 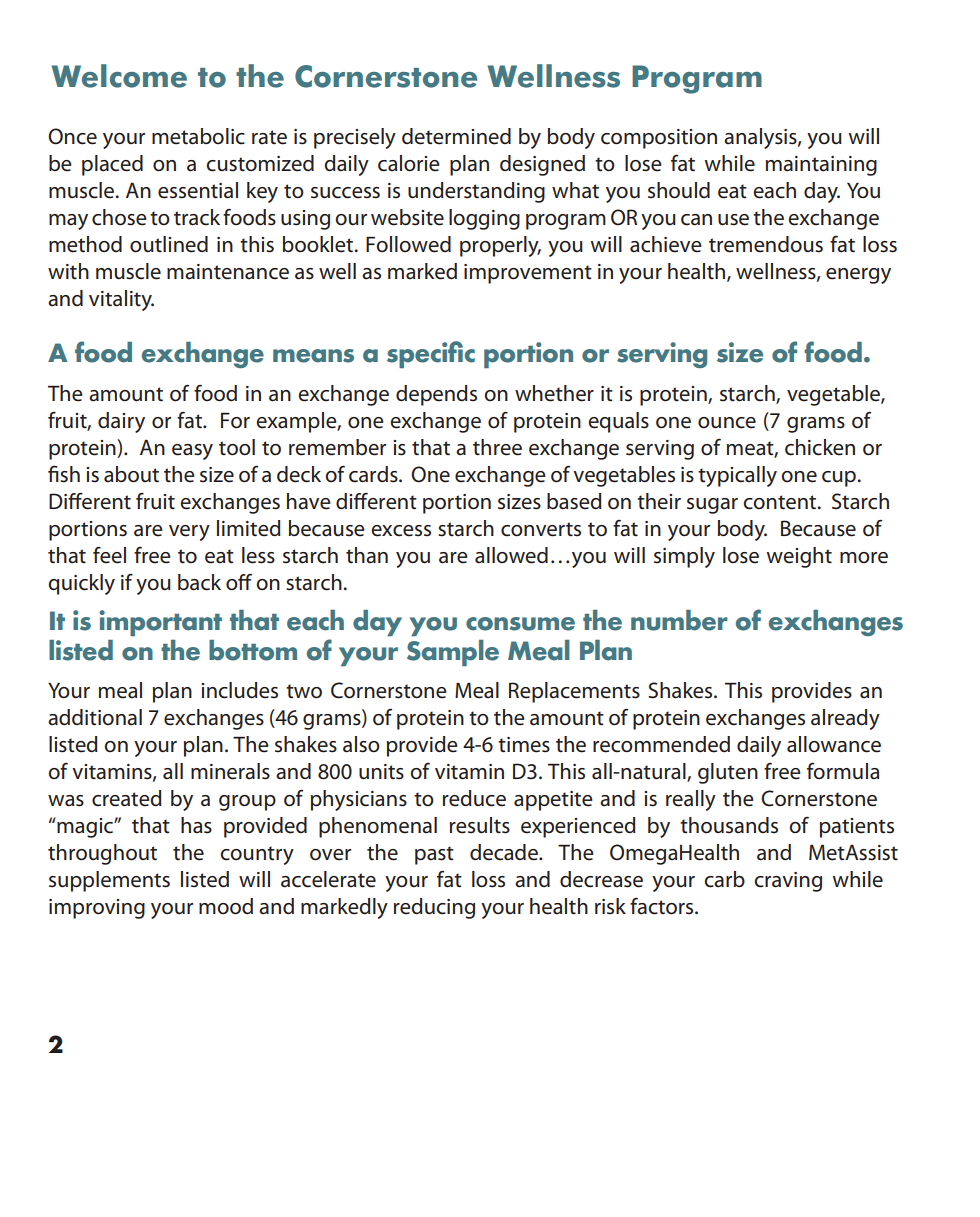 I want to click on three, so click(x=497, y=447).
